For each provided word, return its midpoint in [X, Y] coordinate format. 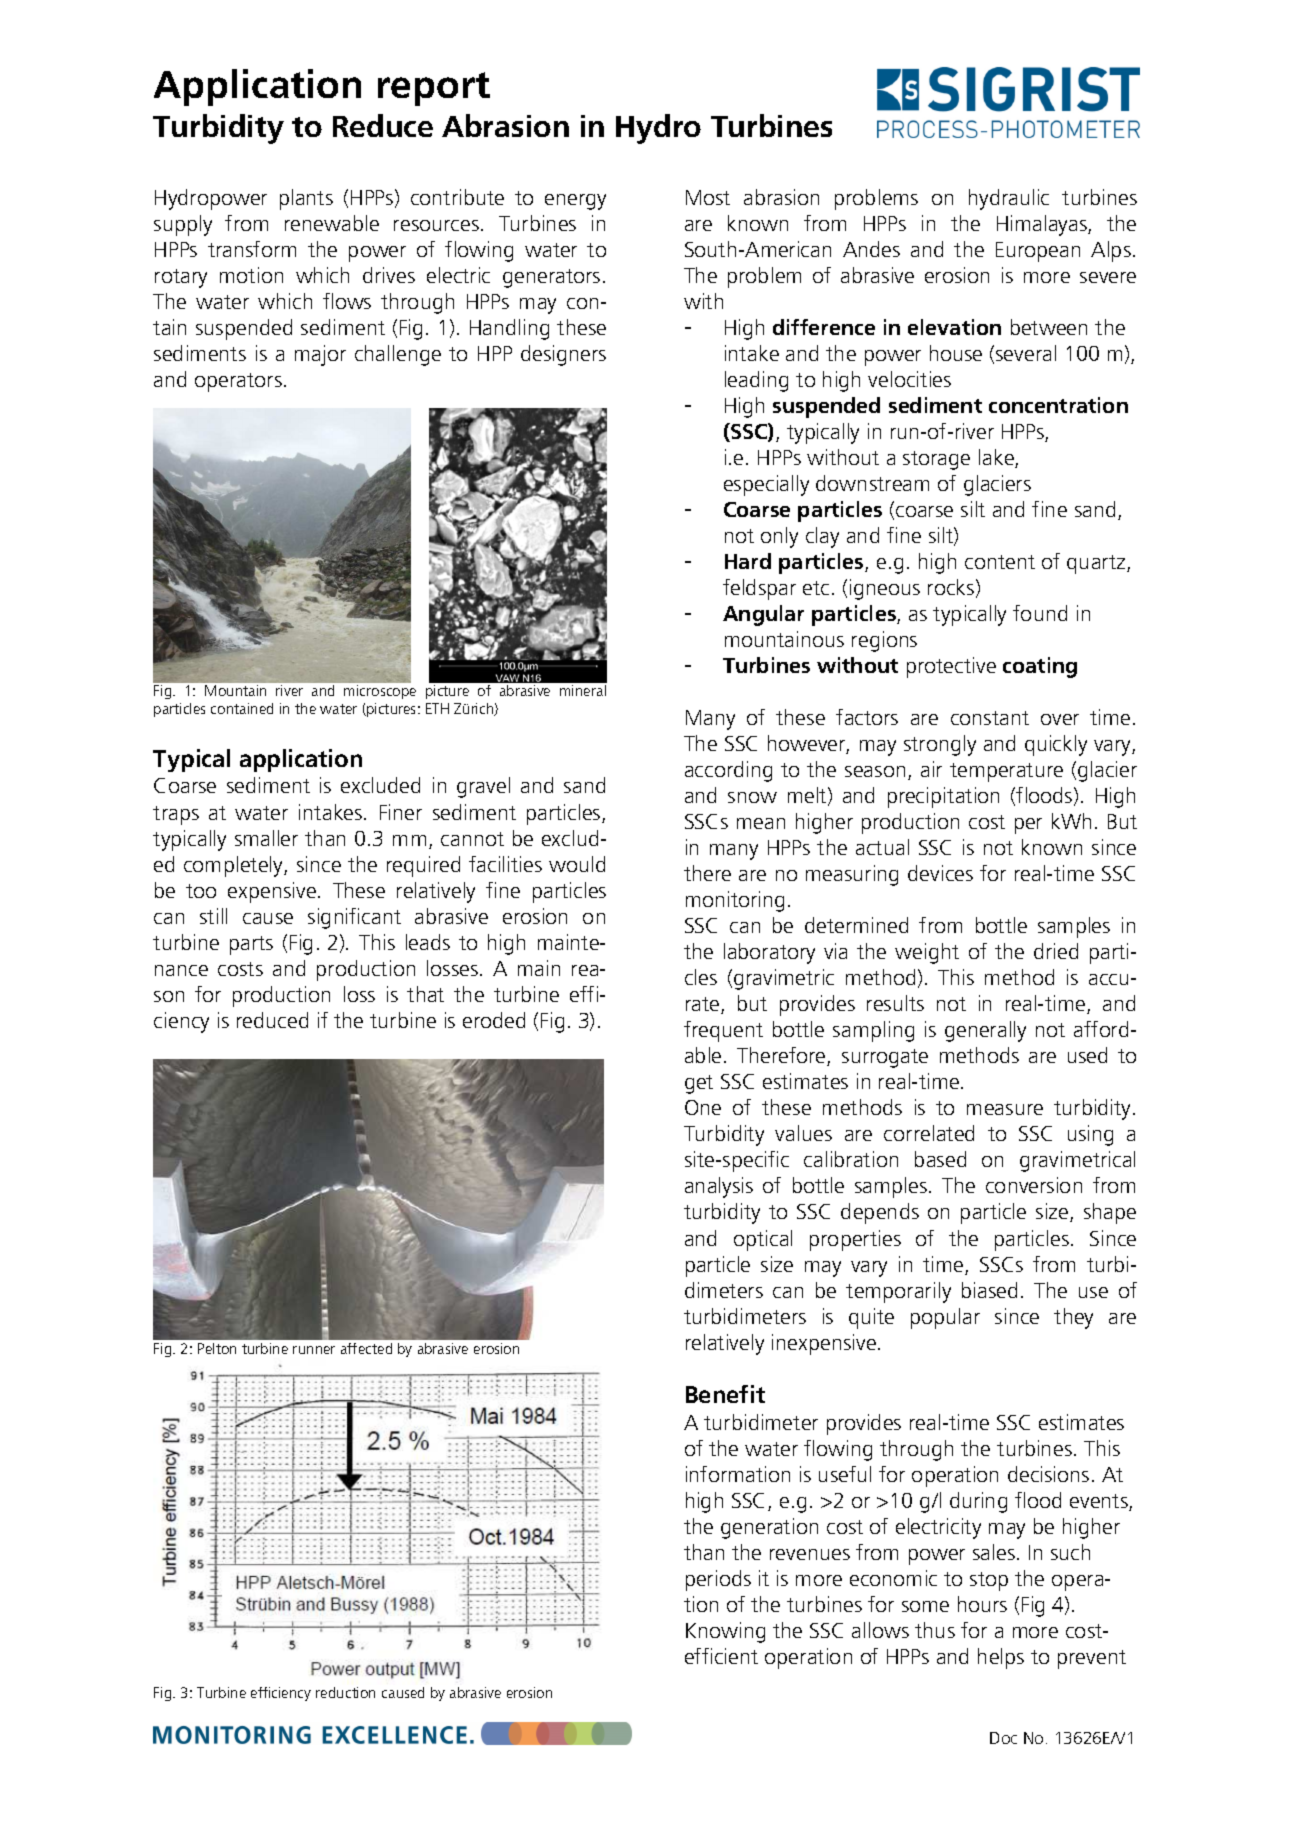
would [577, 864]
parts [251, 945]
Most [708, 197]
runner [314, 1350]
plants [306, 199]
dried [1056, 951]
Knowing [725, 1632]
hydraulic [1009, 199]
